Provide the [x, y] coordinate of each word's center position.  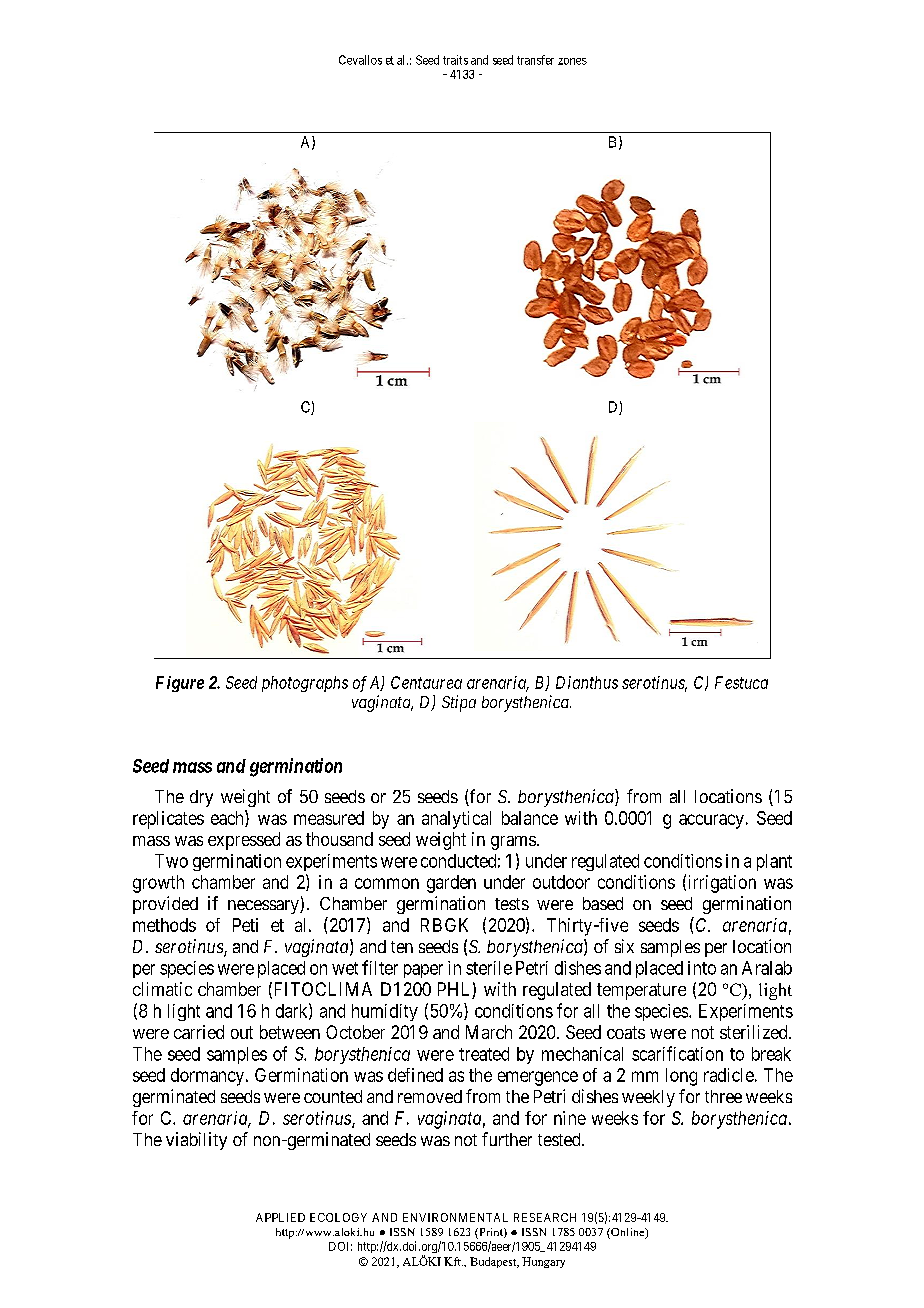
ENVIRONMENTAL [455, 1217]
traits [455, 60]
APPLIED [280, 1217]
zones [572, 61]
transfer [535, 60]
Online [628, 1233]
